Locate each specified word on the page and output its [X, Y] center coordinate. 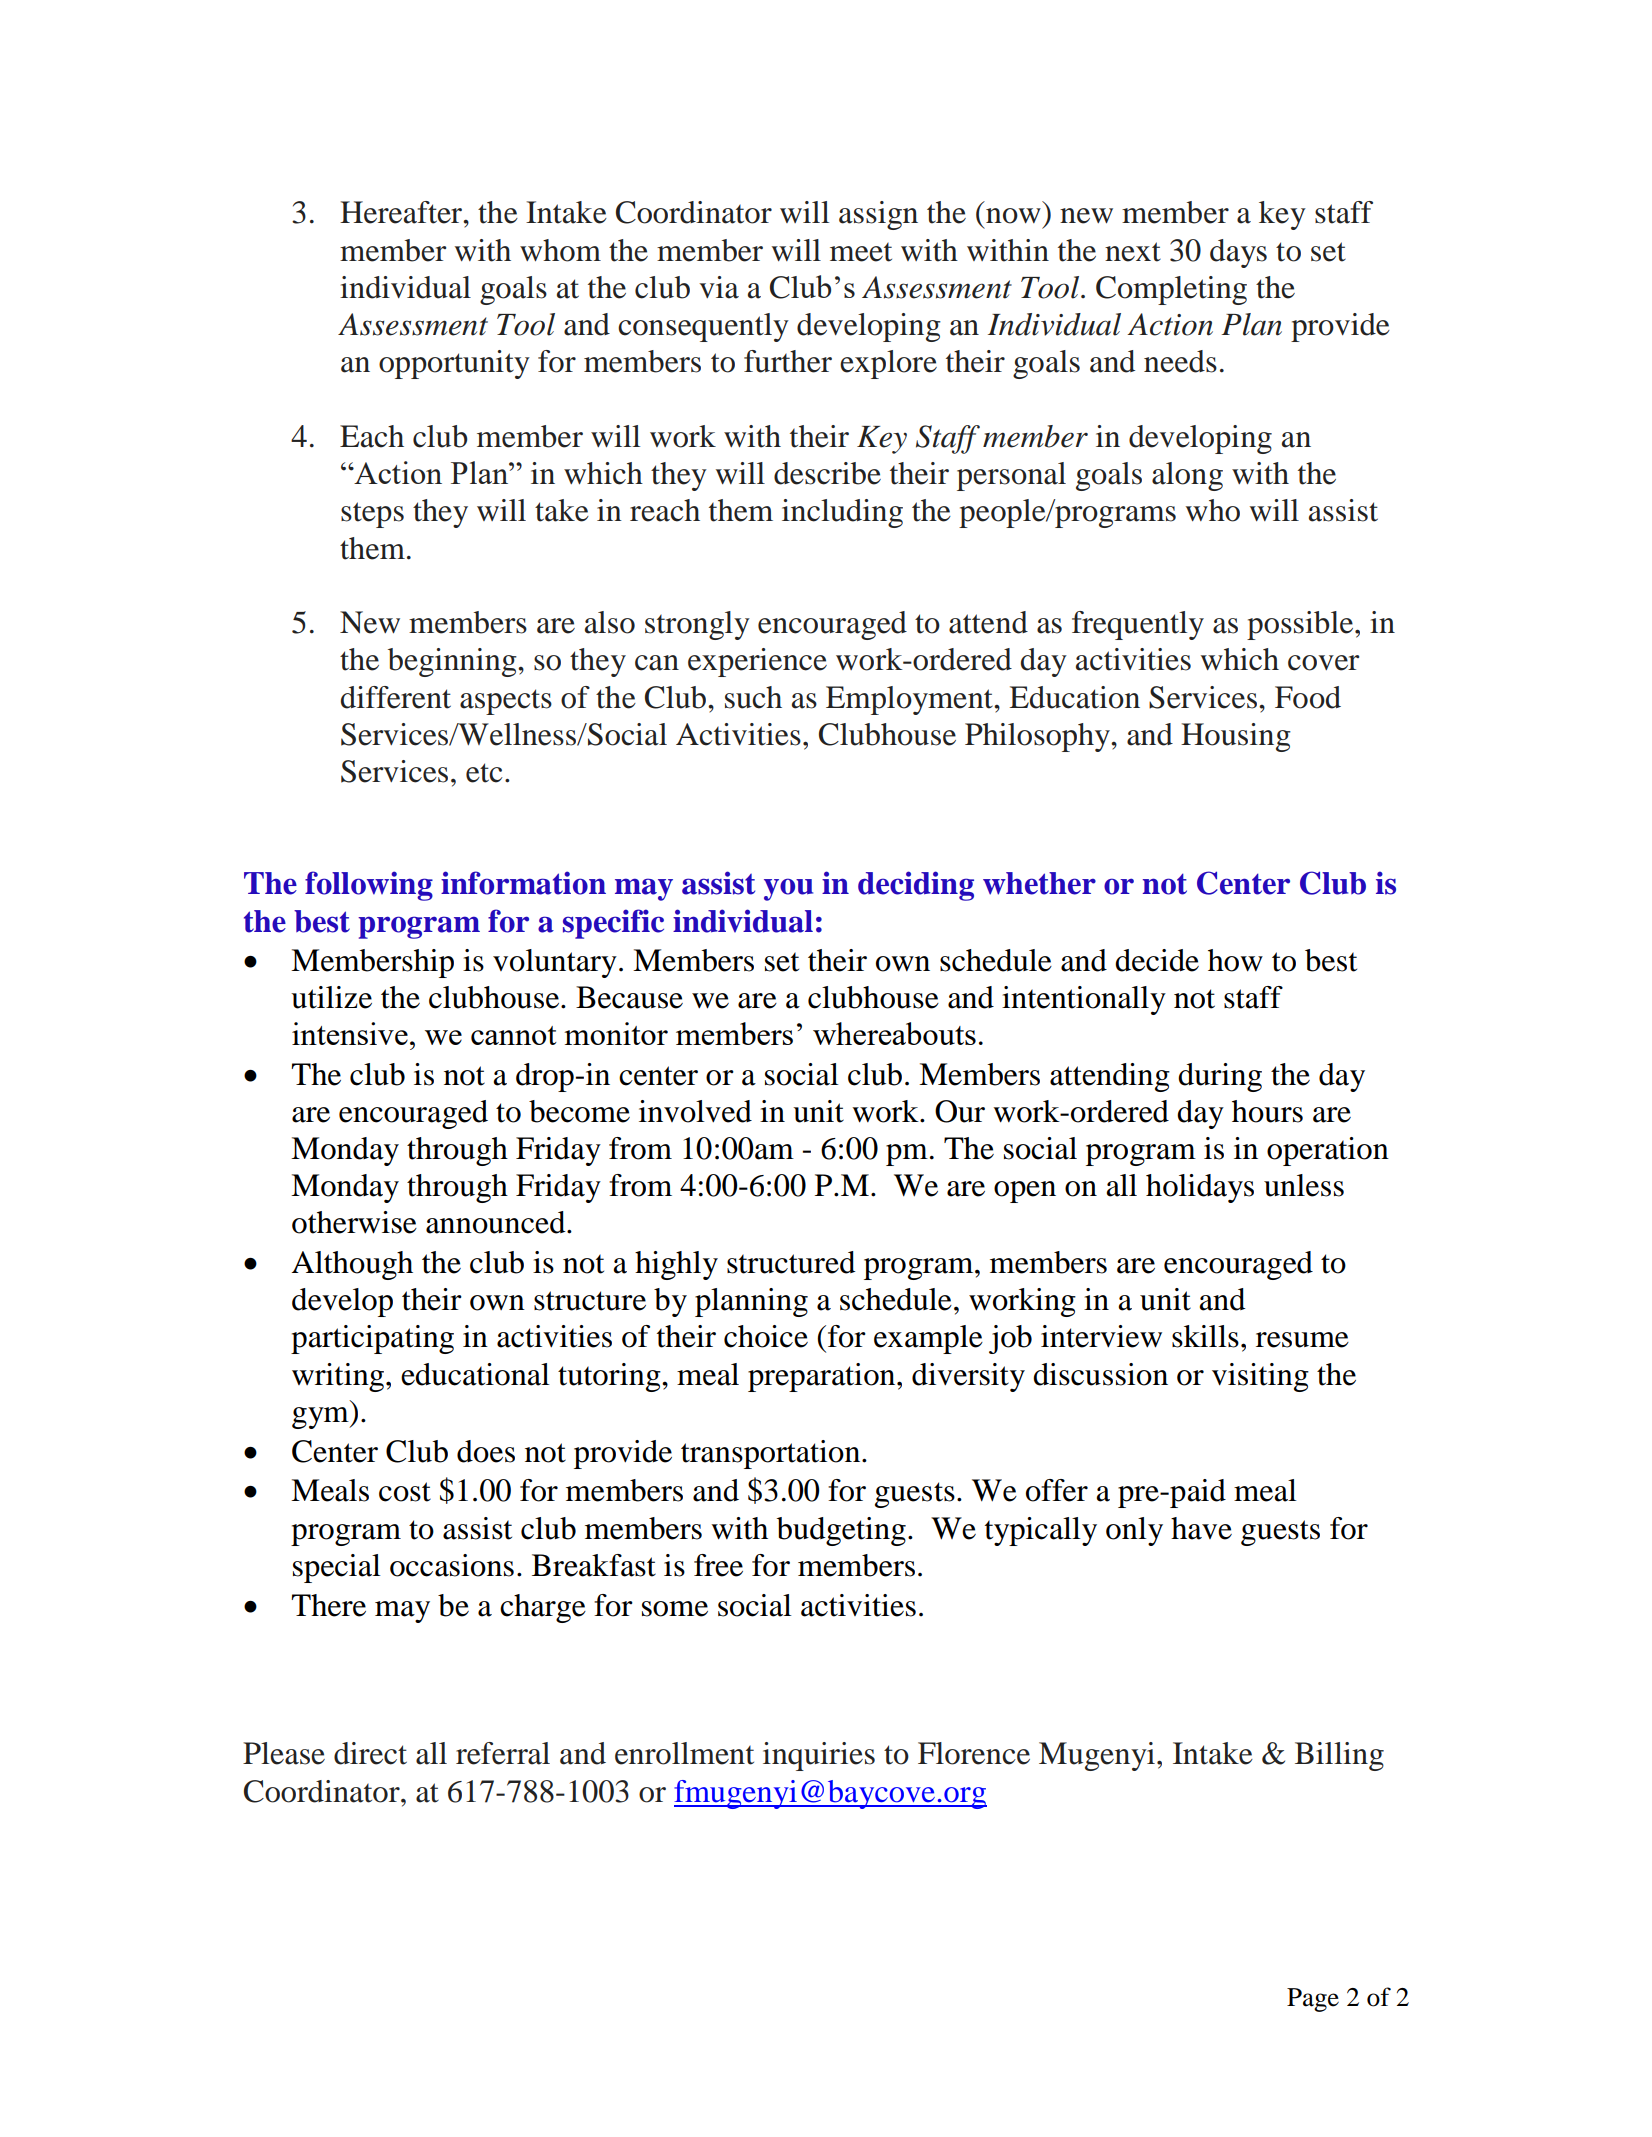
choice [766, 1336]
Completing [1171, 290]
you [788, 889]
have [1201, 1528]
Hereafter [402, 212]
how [1235, 960]
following [369, 886]
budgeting [841, 1531]
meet [861, 252]
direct [370, 1753]
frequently [1138, 625]
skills [1205, 1336]
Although [352, 1265]
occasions [452, 1565]
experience [757, 662]
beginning [453, 662]
